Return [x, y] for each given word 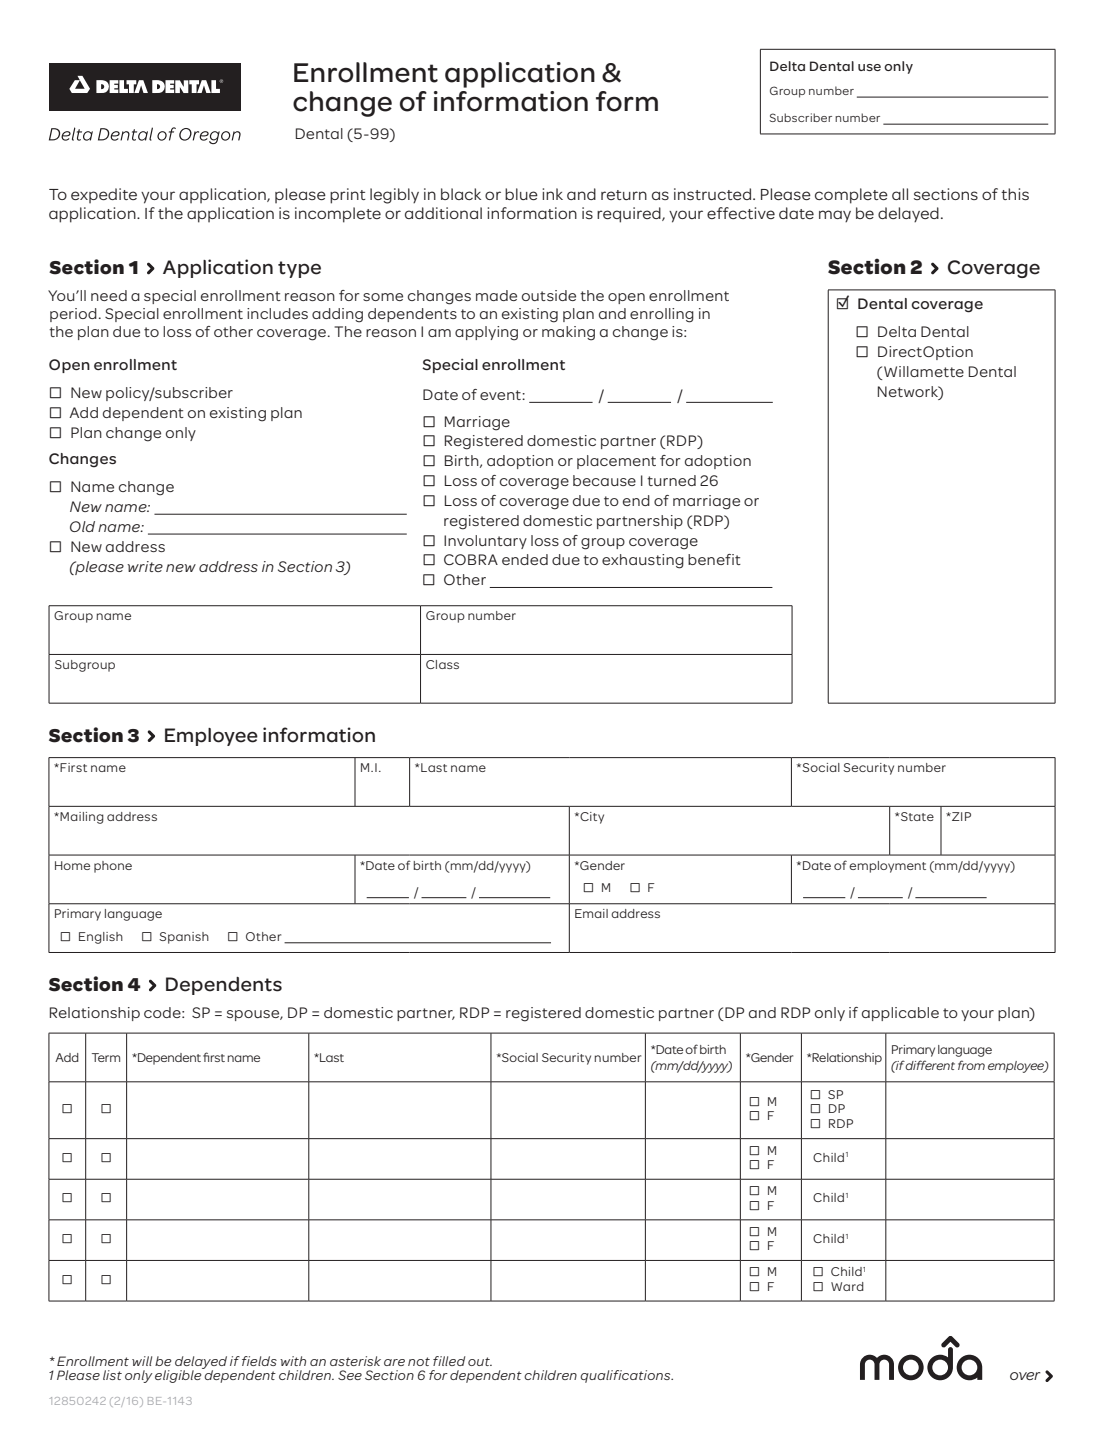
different [930, 1065]
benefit [714, 559]
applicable [900, 1014]
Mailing [81, 818]
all [900, 194]
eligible [179, 1375]
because [604, 480]
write [145, 566]
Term [106, 1057]
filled [449, 1361]
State [916, 816]
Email [591, 913]
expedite [104, 195]
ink [552, 194]
